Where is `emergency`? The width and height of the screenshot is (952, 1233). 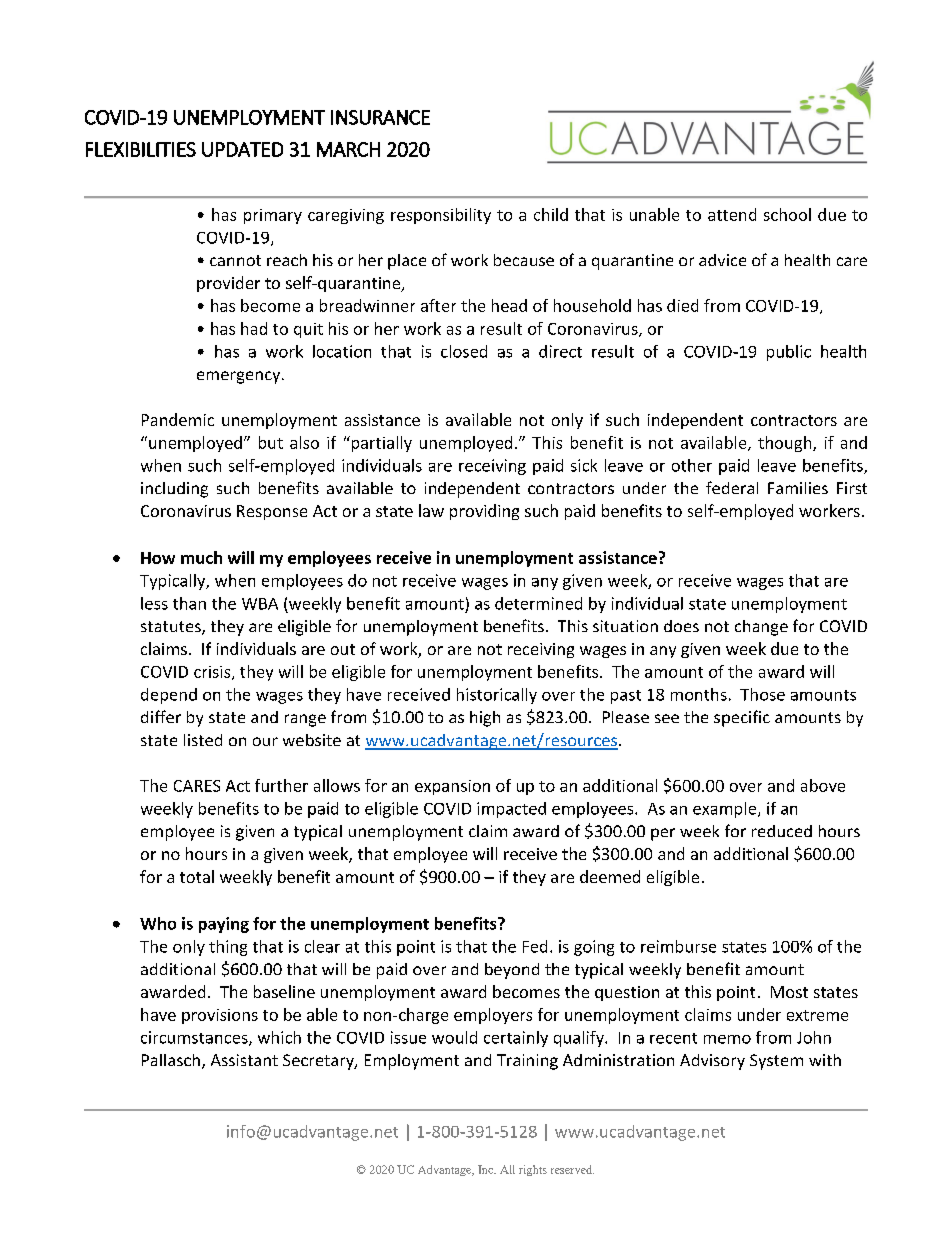
emergency is located at coordinates (240, 377).
